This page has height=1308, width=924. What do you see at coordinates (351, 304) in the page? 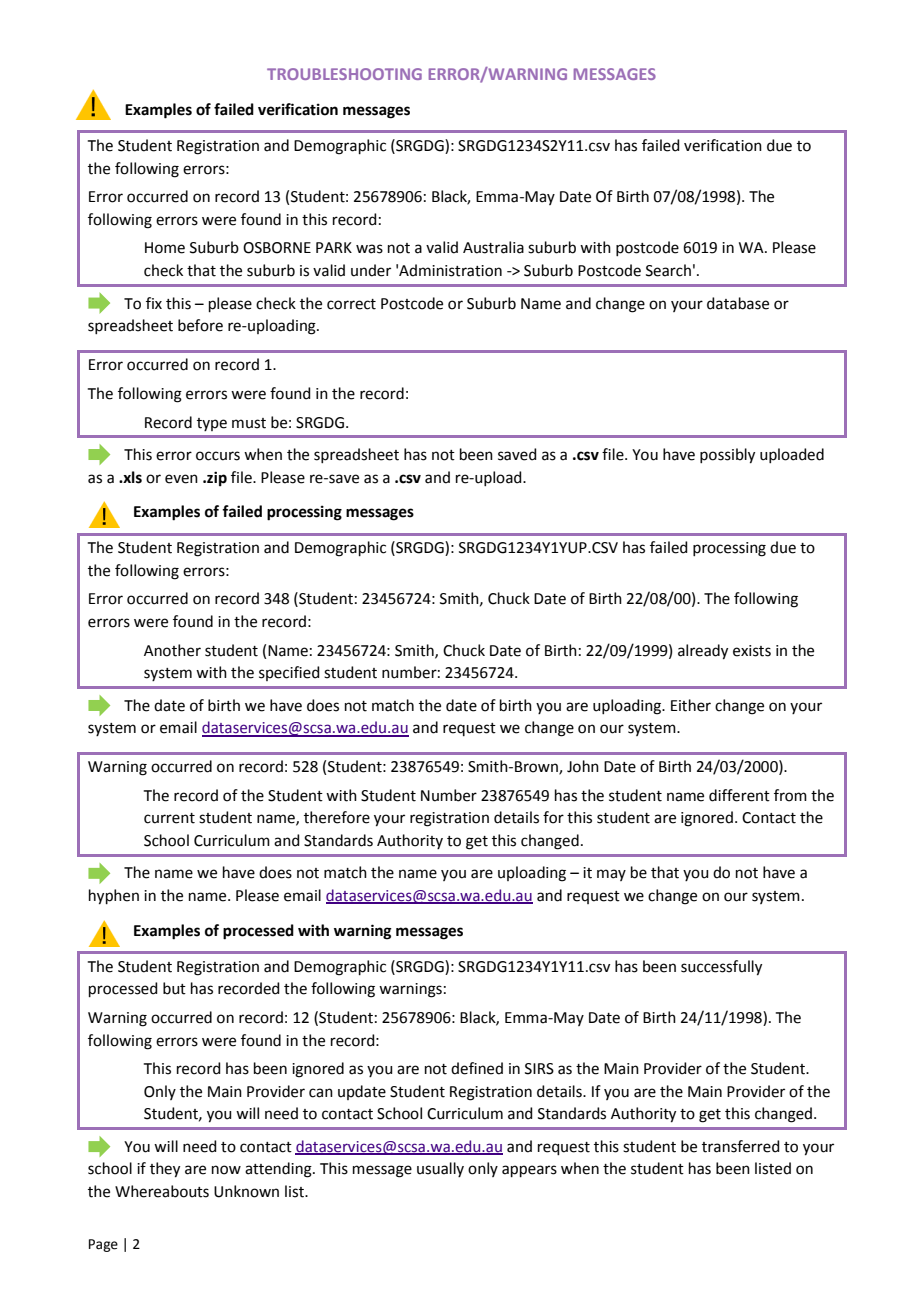
I see `correct` at bounding box center [351, 304].
